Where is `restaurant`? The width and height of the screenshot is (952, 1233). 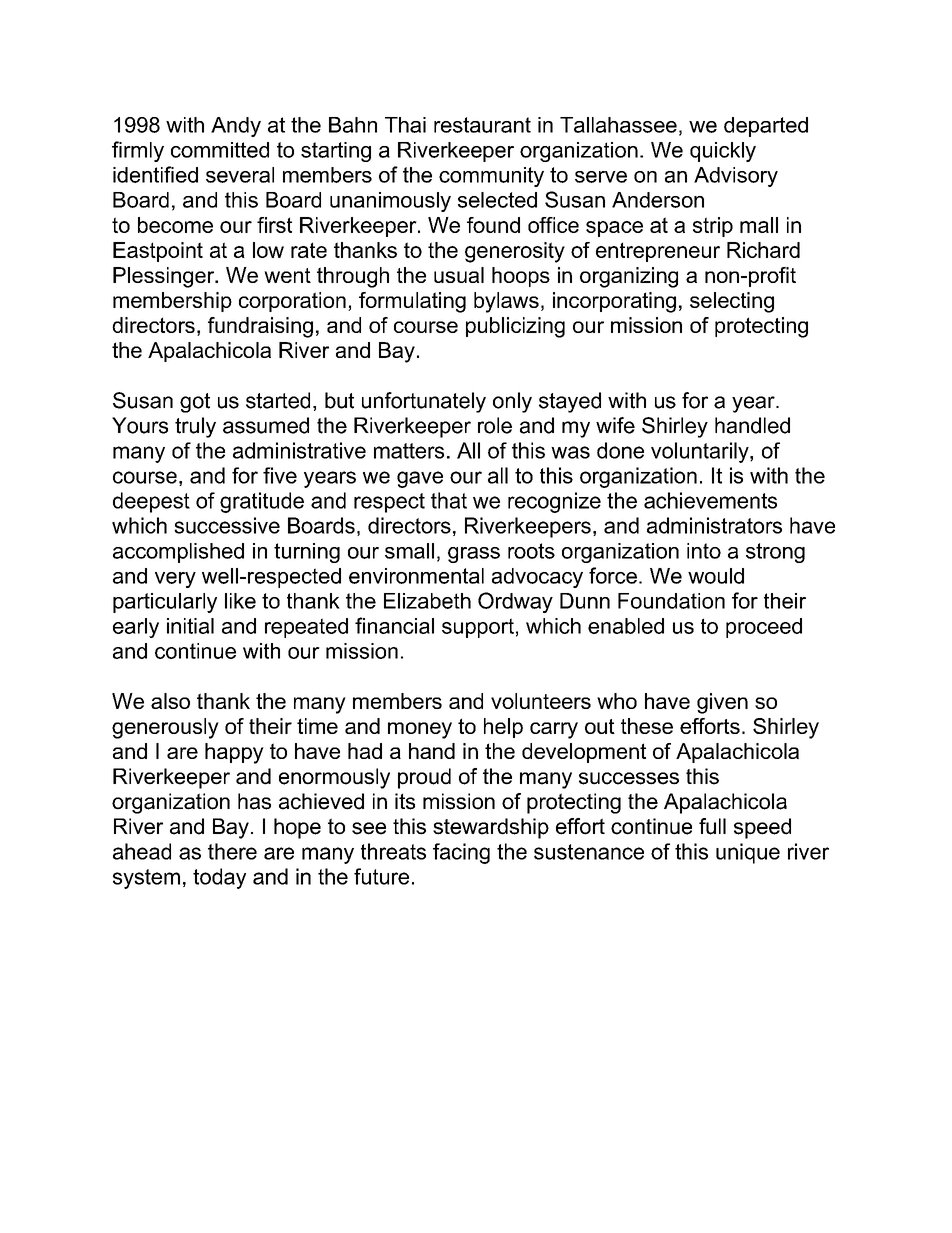
restaurant is located at coordinates (482, 125).
